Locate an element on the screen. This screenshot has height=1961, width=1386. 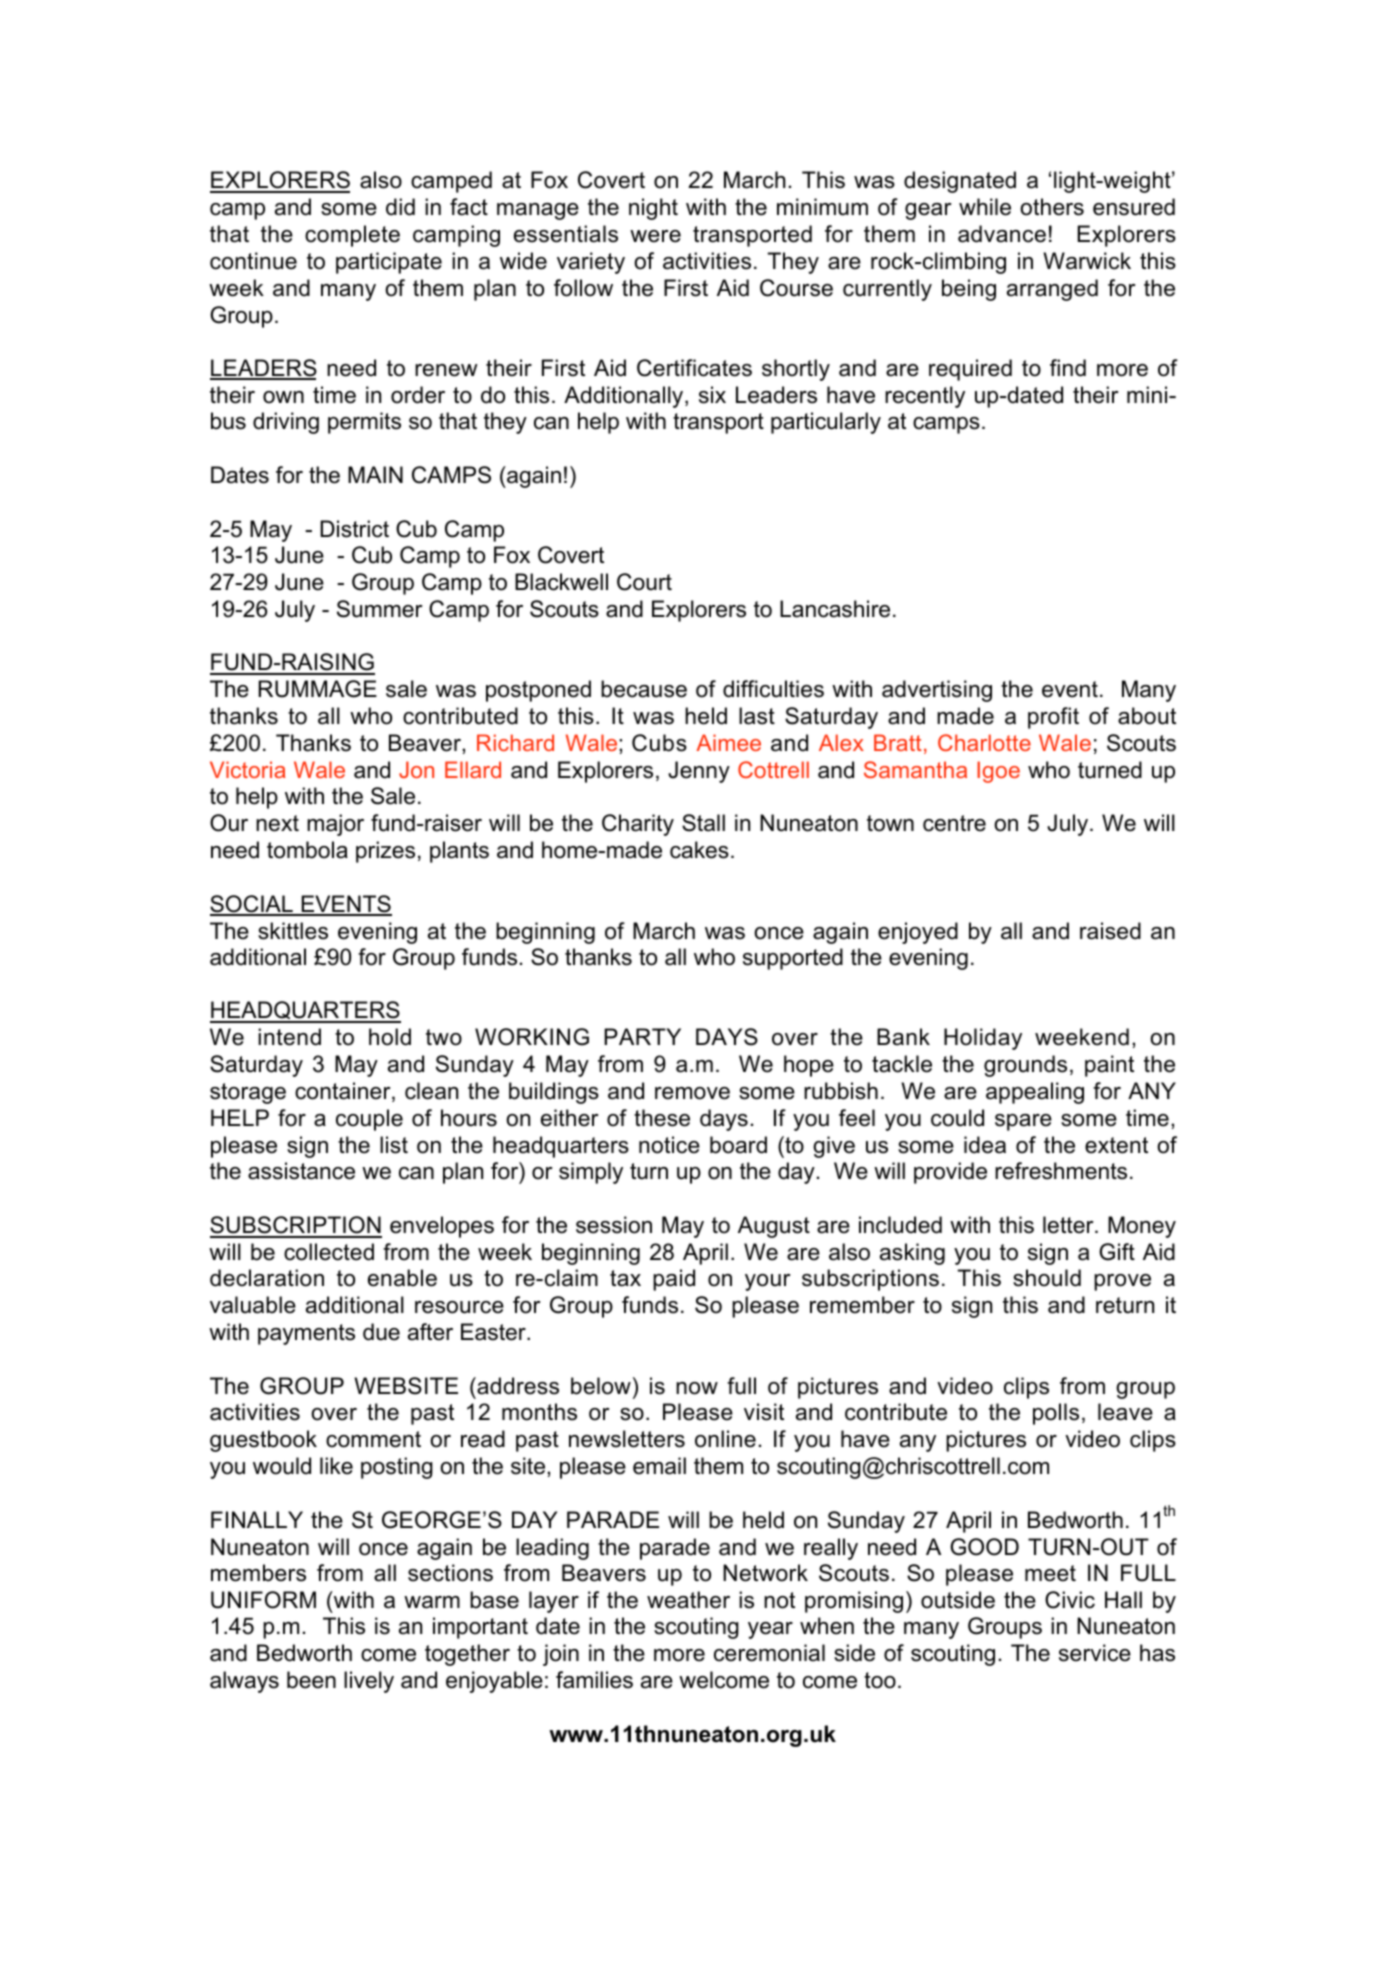
lively is located at coordinates (369, 1682).
